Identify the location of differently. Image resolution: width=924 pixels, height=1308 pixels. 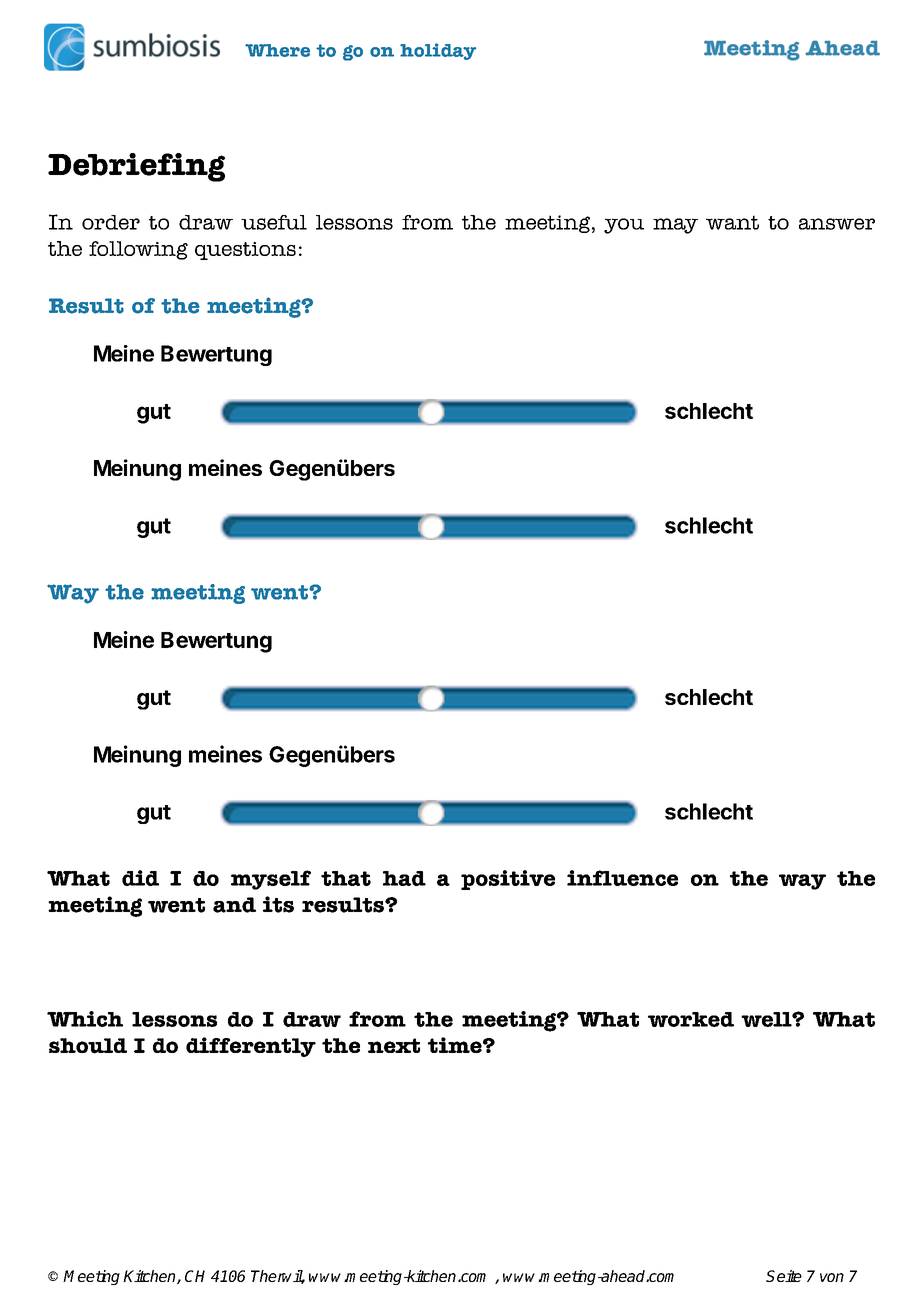
(251, 1047).
